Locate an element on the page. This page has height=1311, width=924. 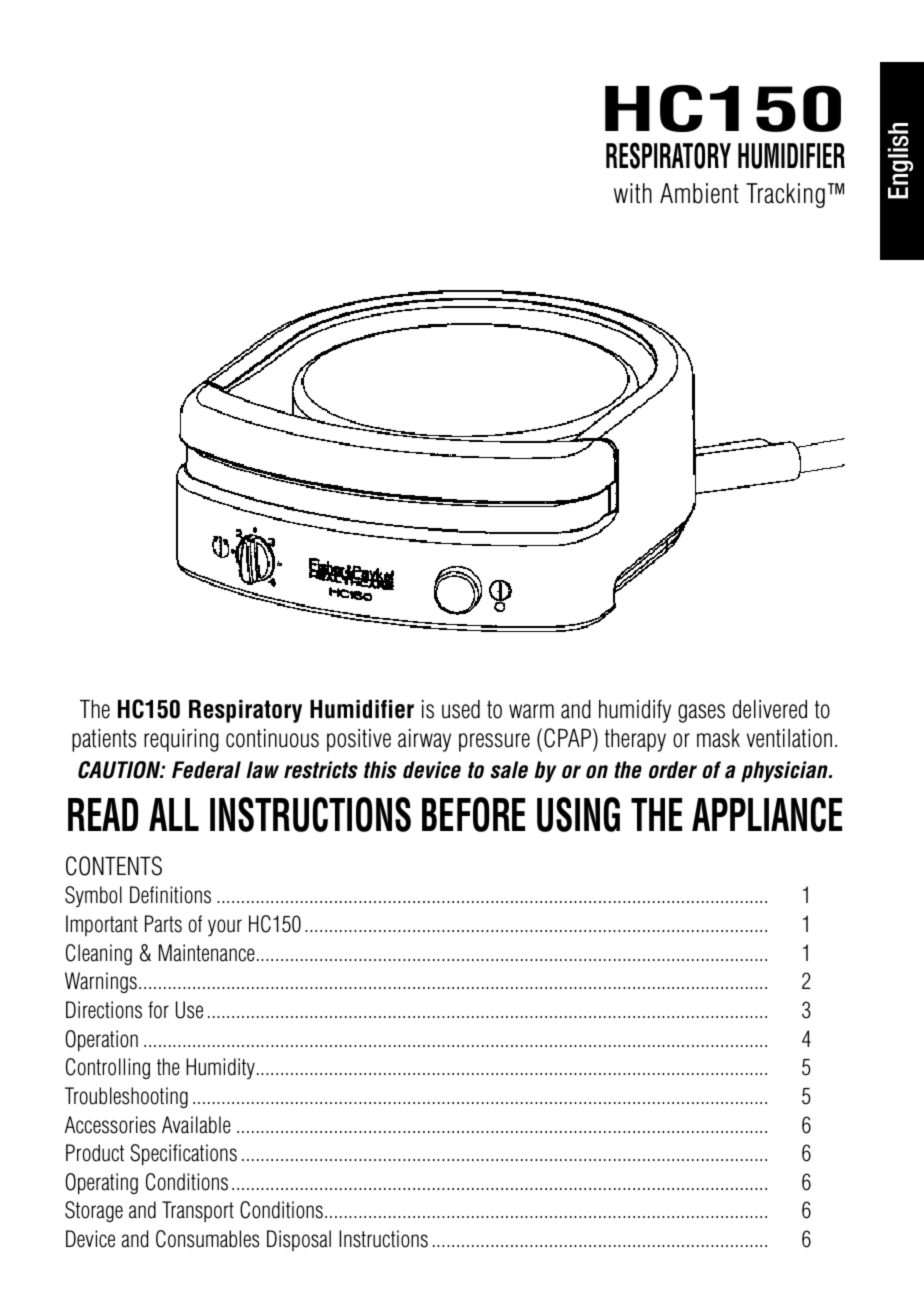
Ambient is located at coordinates (699, 193).
